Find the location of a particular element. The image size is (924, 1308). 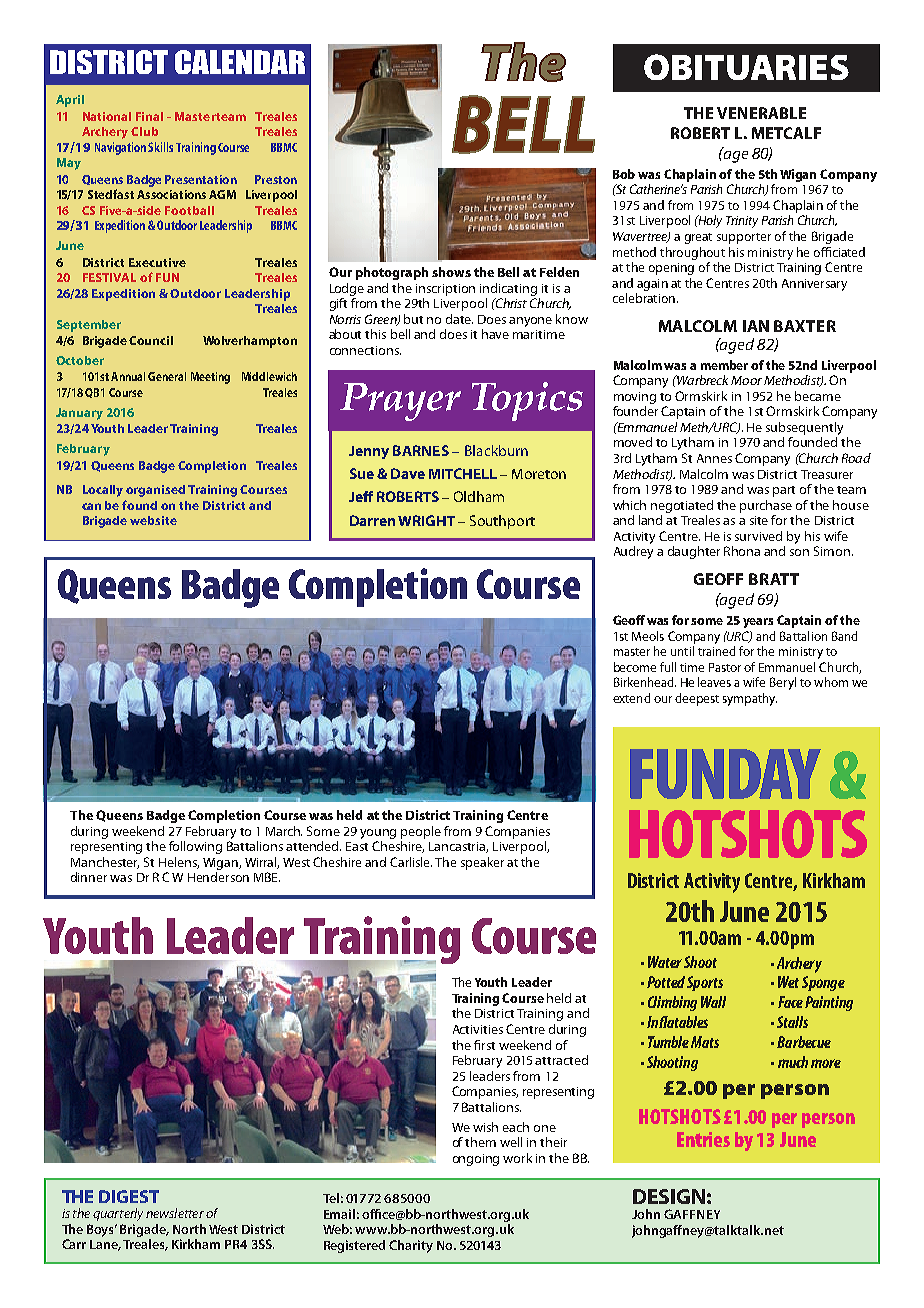

Pastor is located at coordinates (725, 667).
